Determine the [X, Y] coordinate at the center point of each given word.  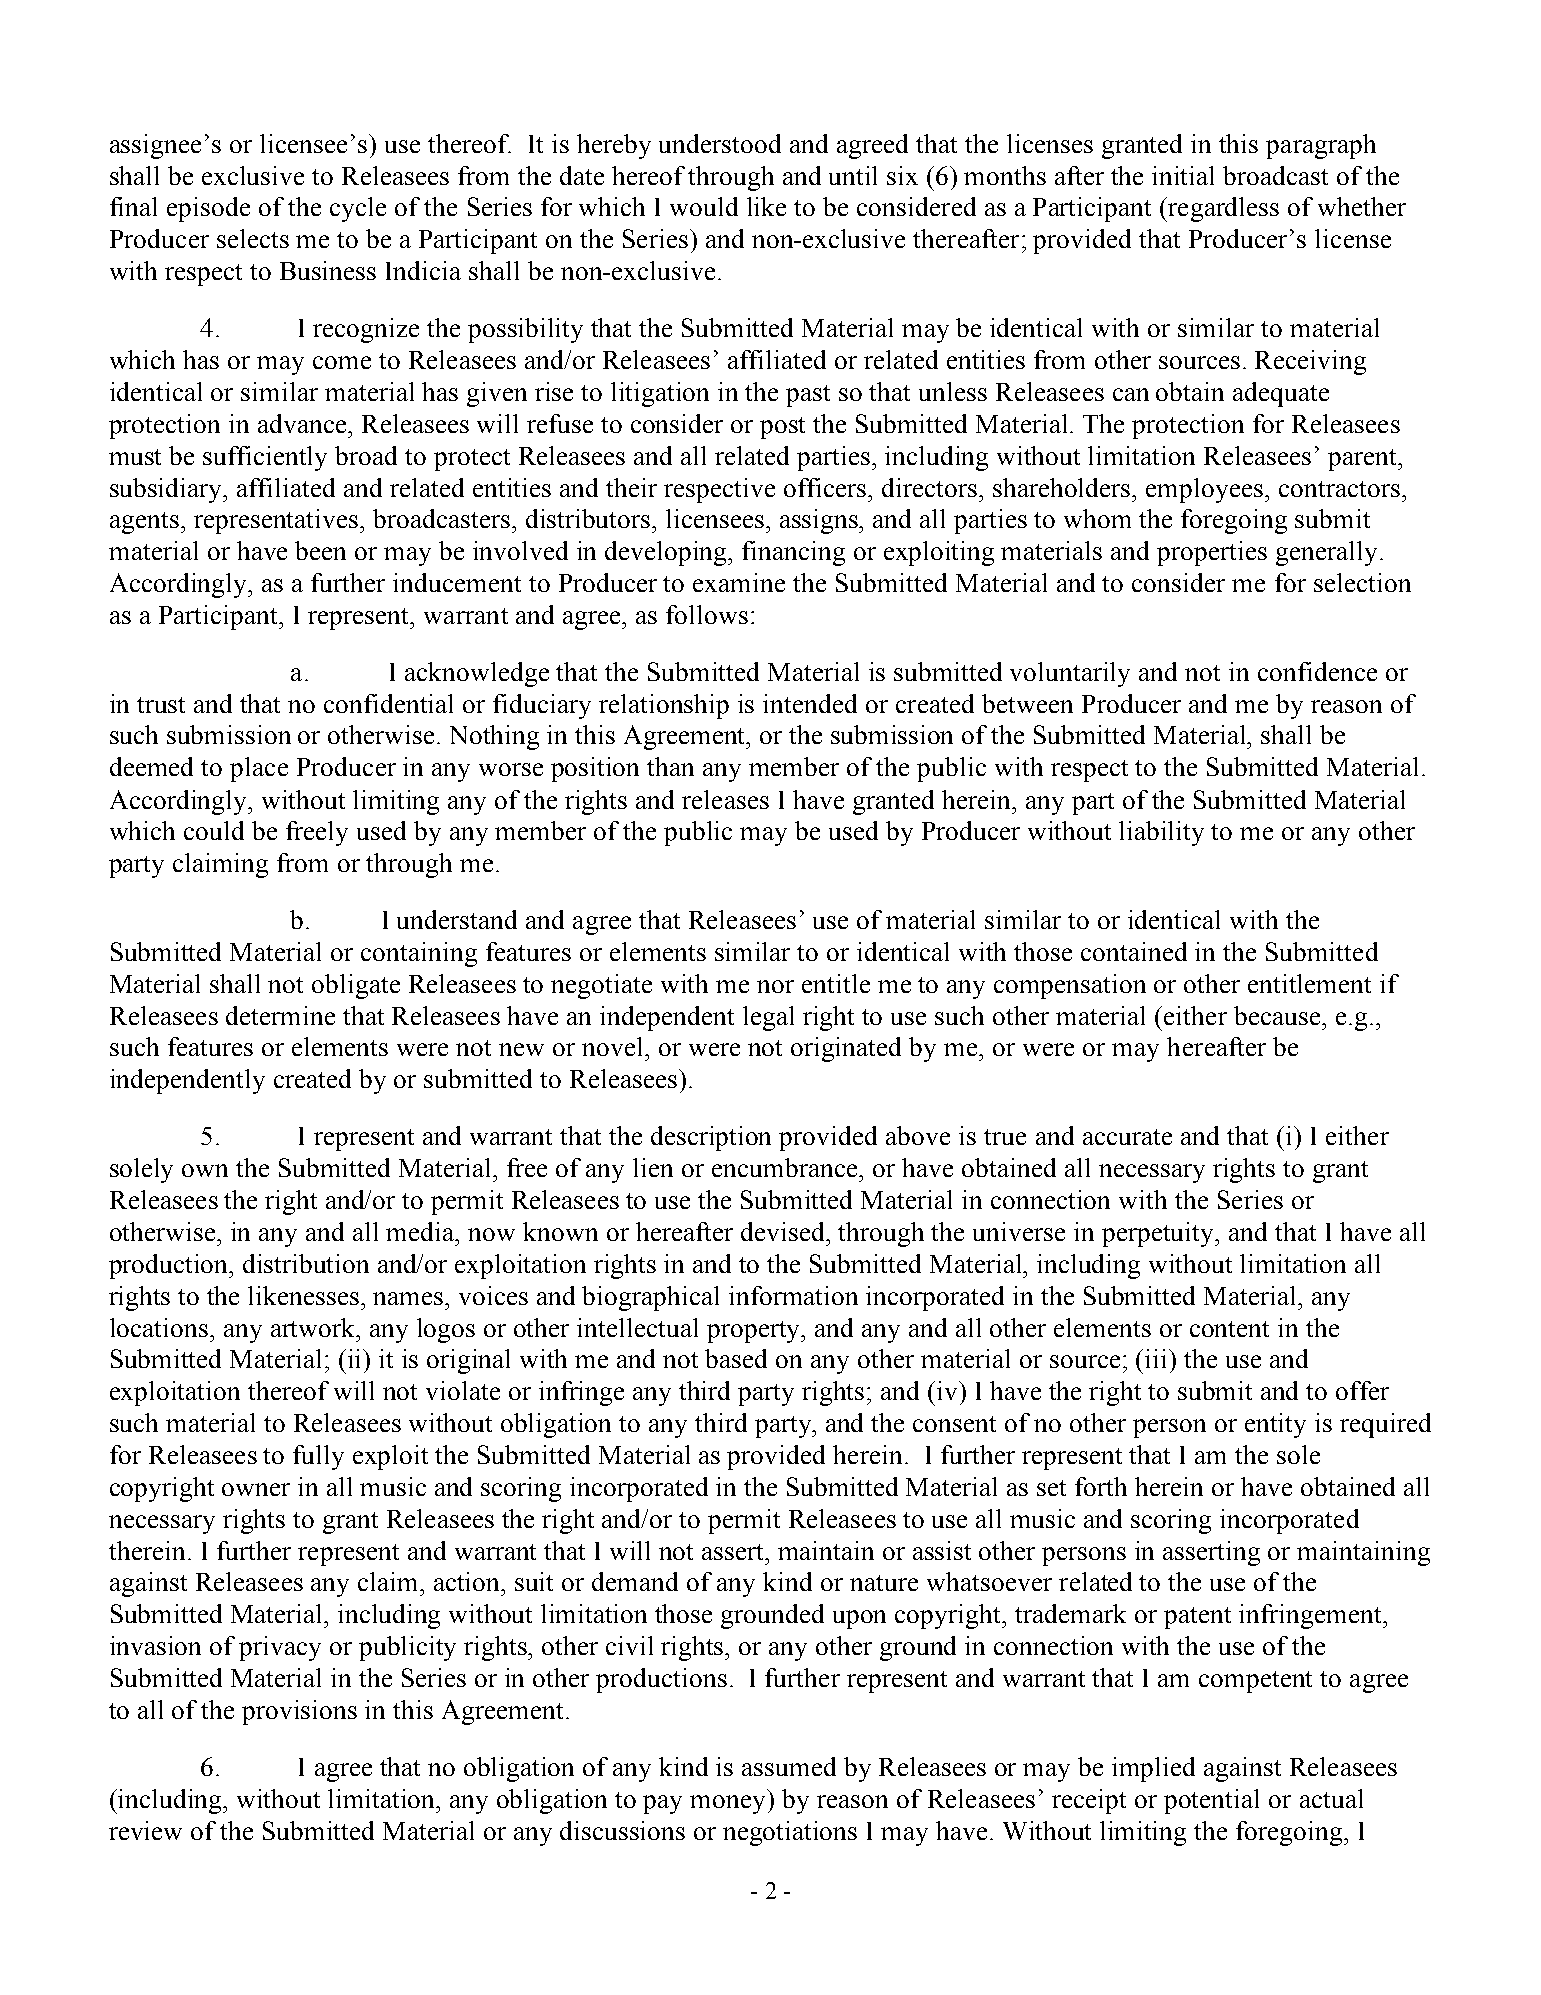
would [704, 206]
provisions [299, 1712]
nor [775, 986]
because [1278, 1015]
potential [1211, 1801]
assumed [789, 1766]
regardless [1222, 209]
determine [280, 1015]
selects [253, 238]
